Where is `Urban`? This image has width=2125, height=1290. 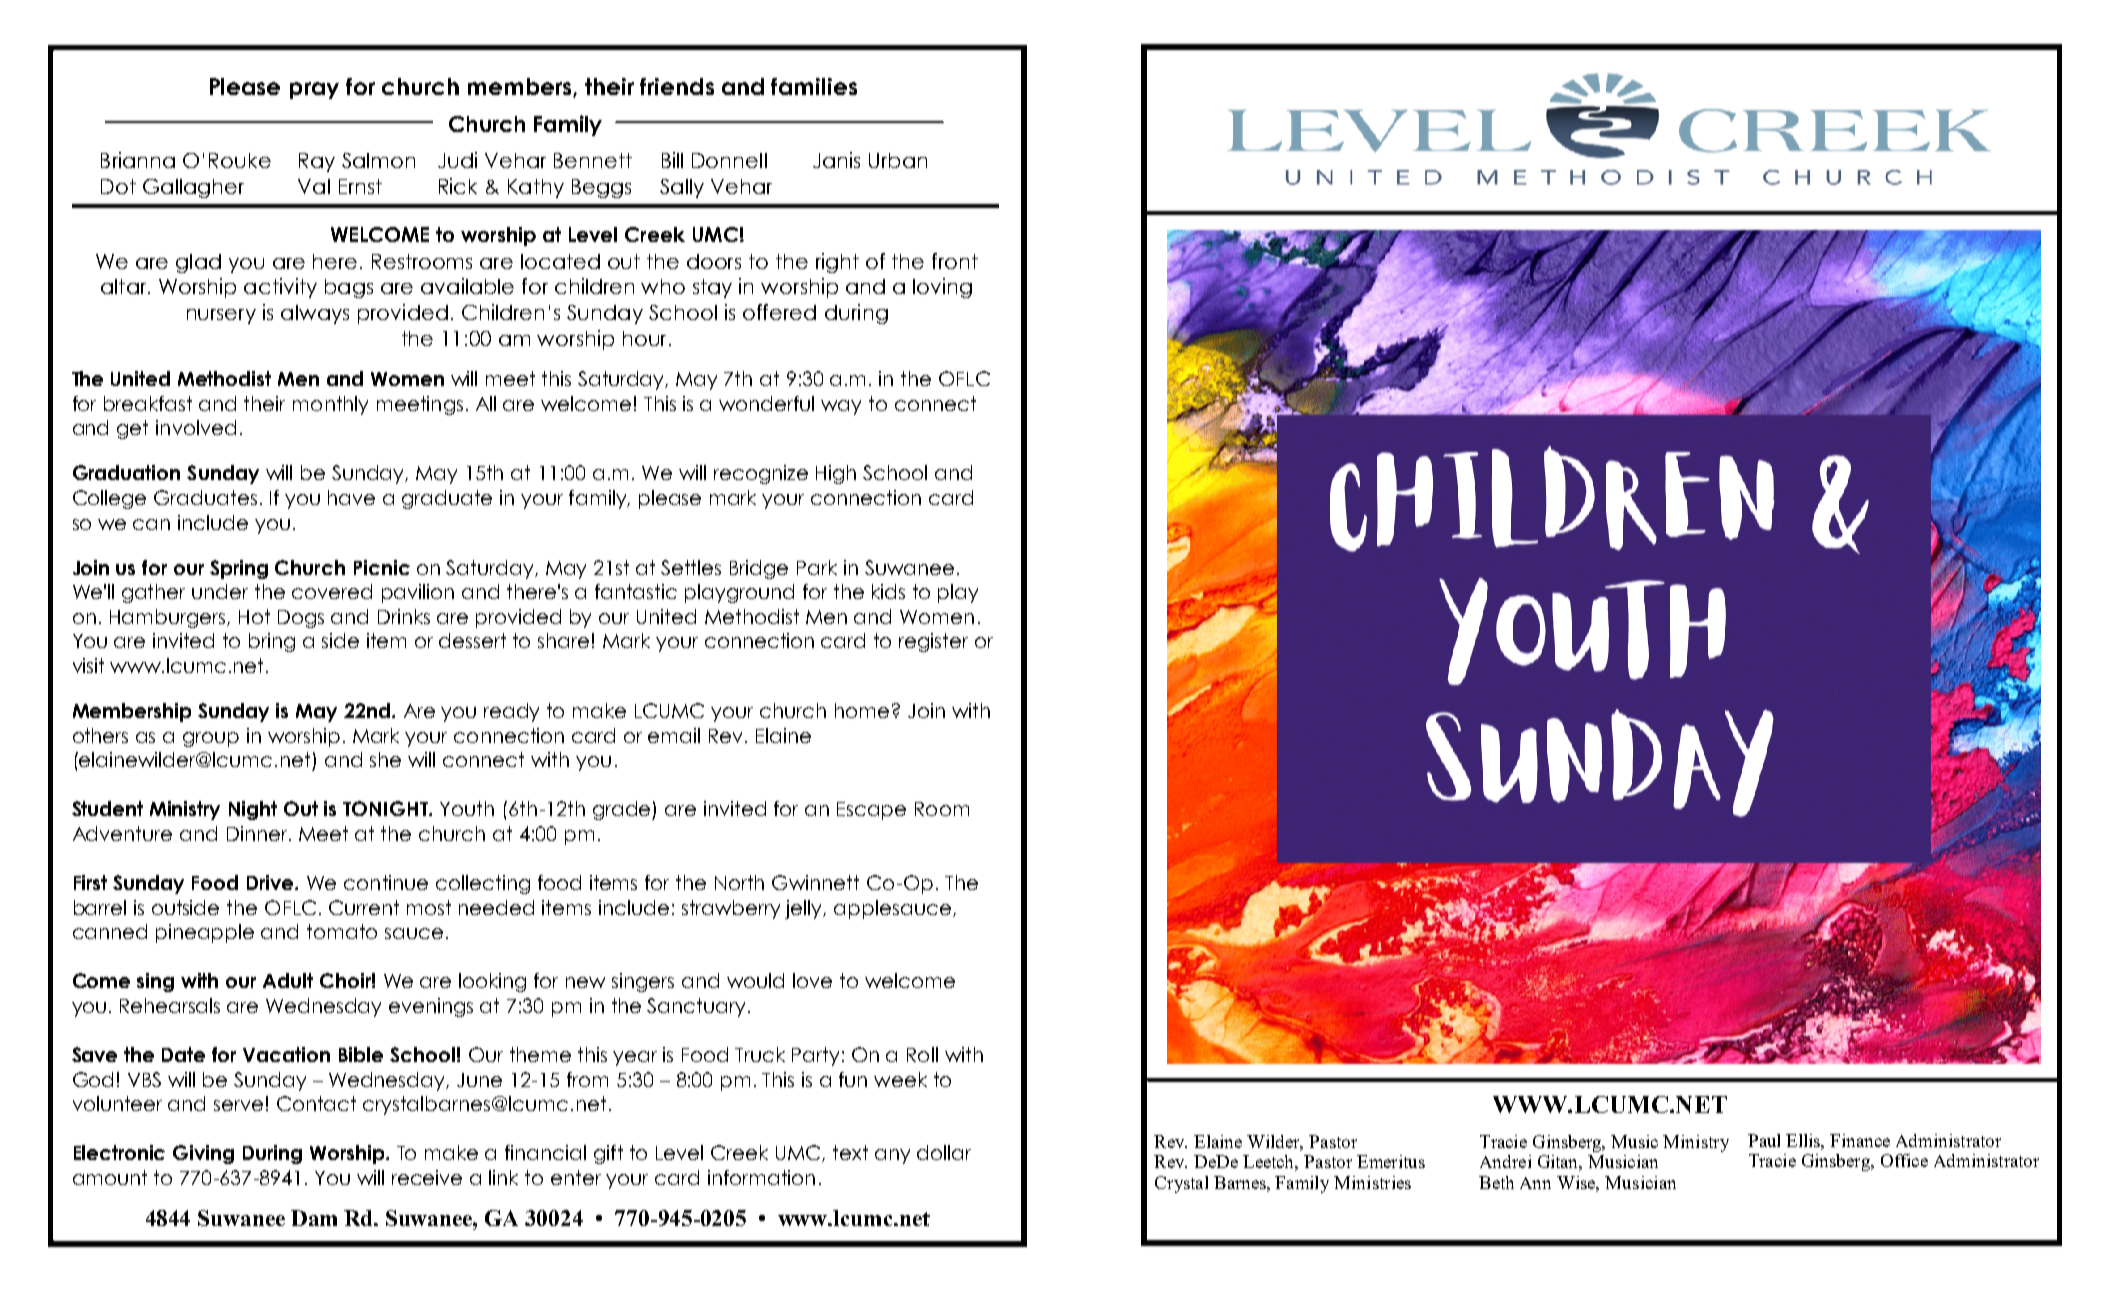
Urban is located at coordinates (898, 160).
